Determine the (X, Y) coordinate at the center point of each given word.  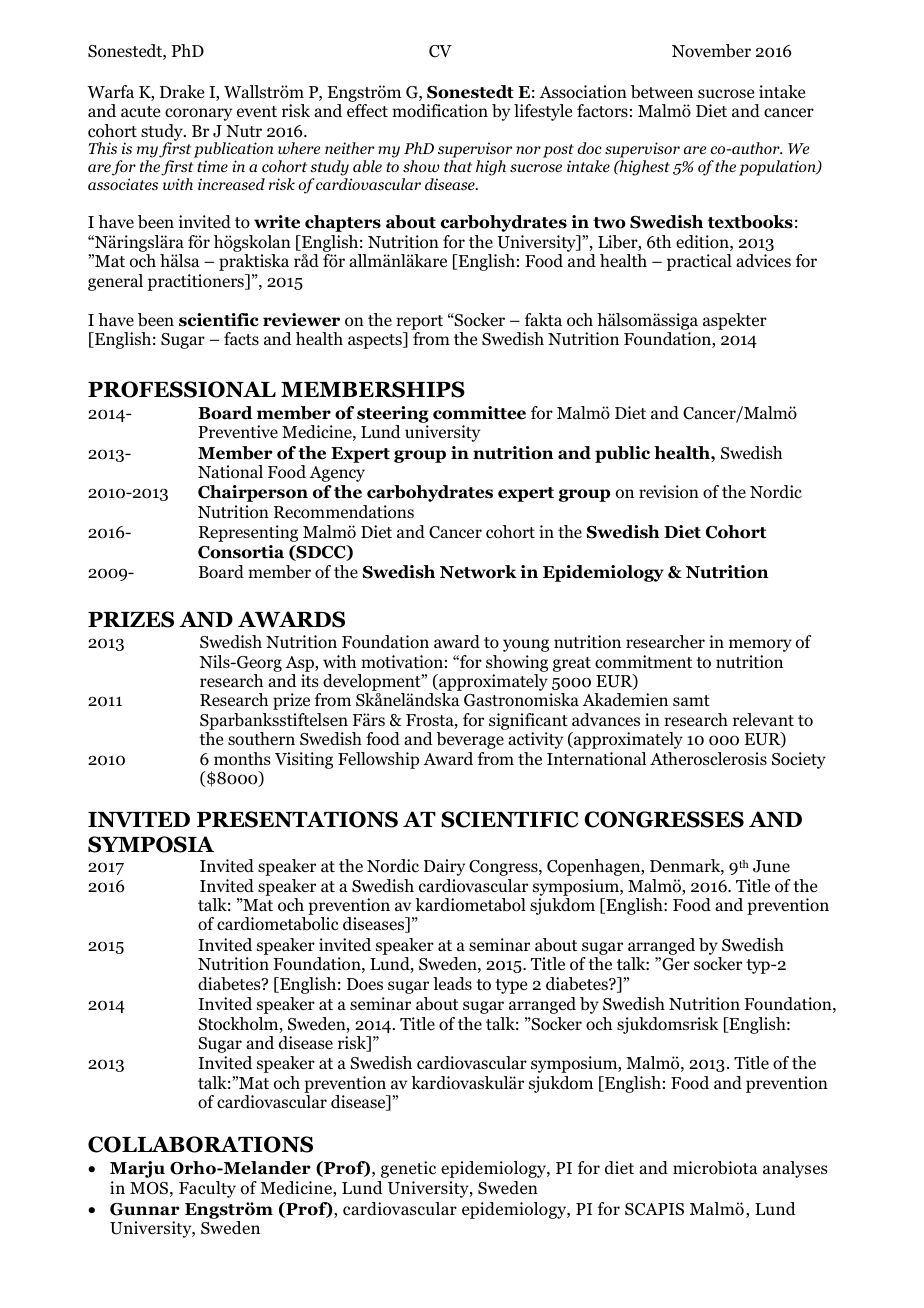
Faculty (207, 1189)
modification (440, 111)
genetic (408, 1169)
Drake (182, 91)
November (711, 51)
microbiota (715, 1168)
